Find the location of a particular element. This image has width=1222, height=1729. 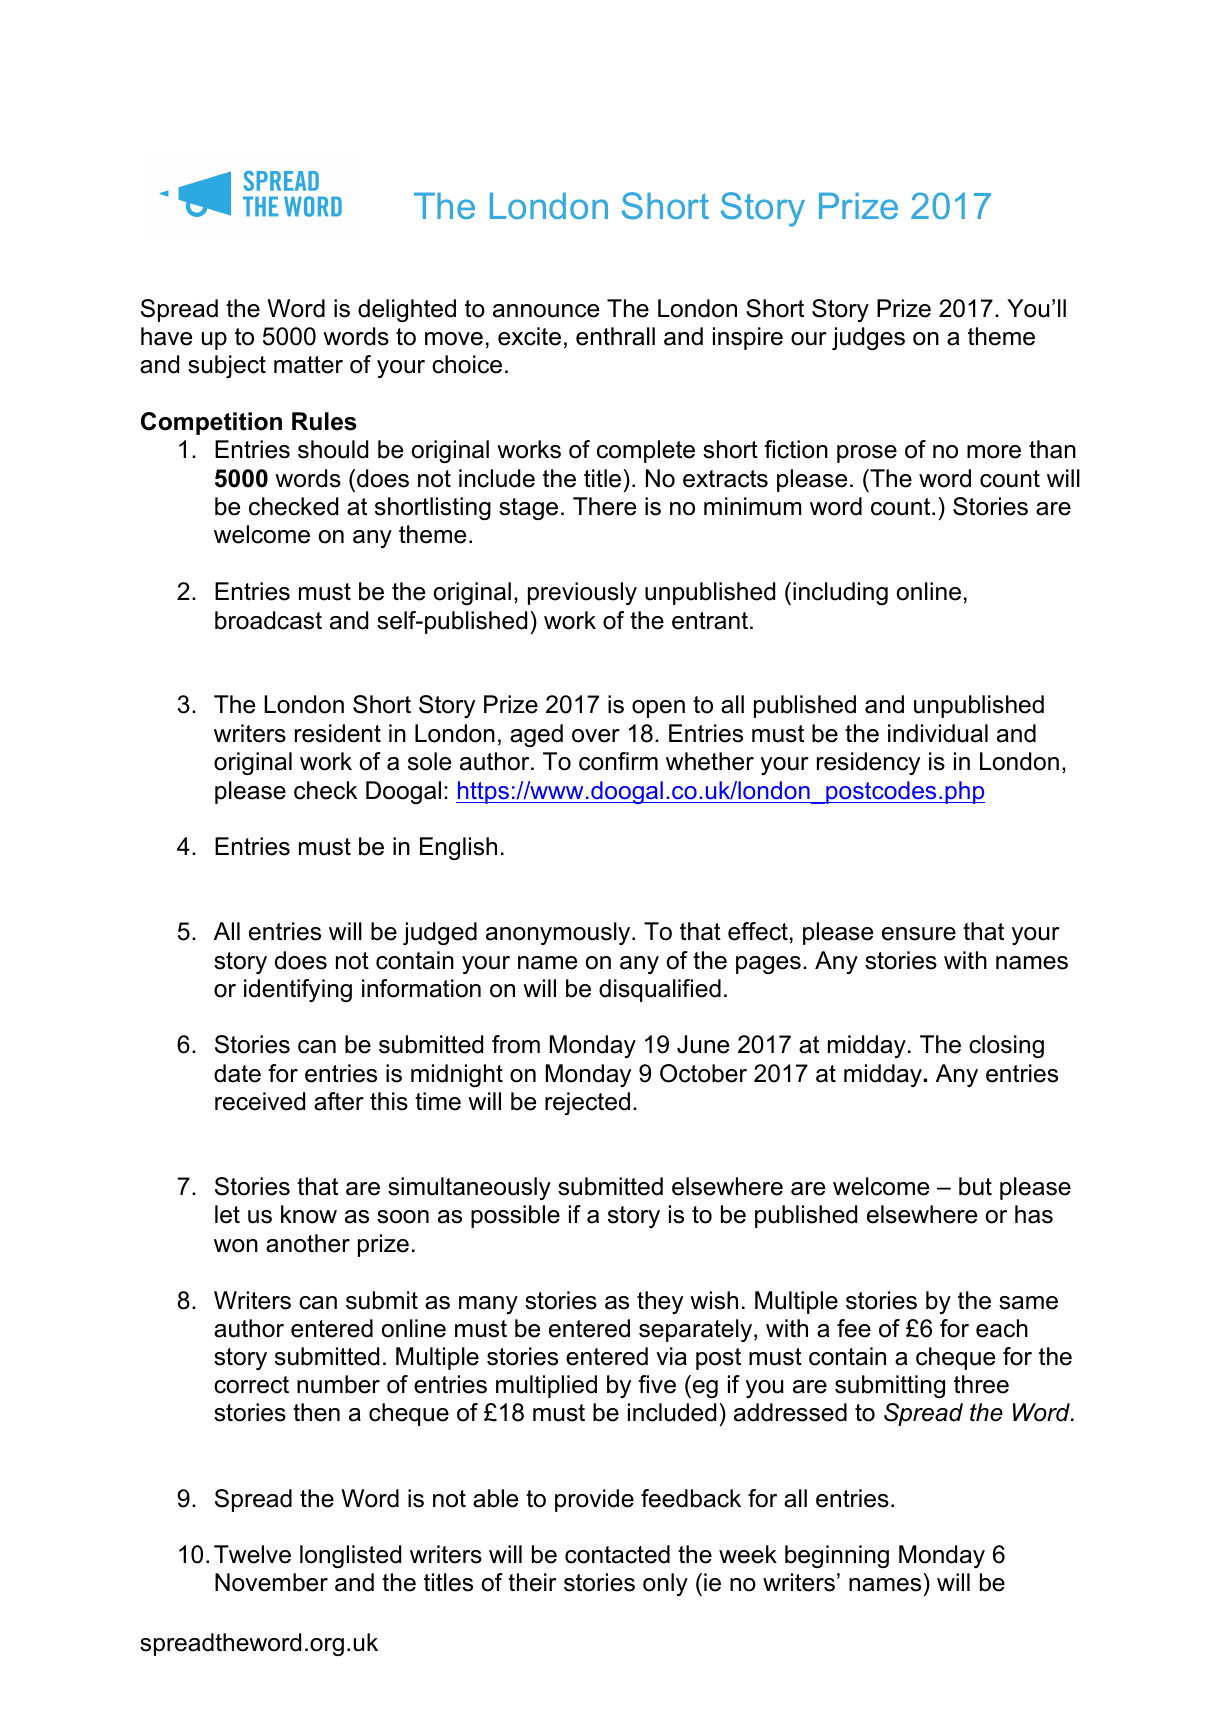

individual is located at coordinates (938, 733).
